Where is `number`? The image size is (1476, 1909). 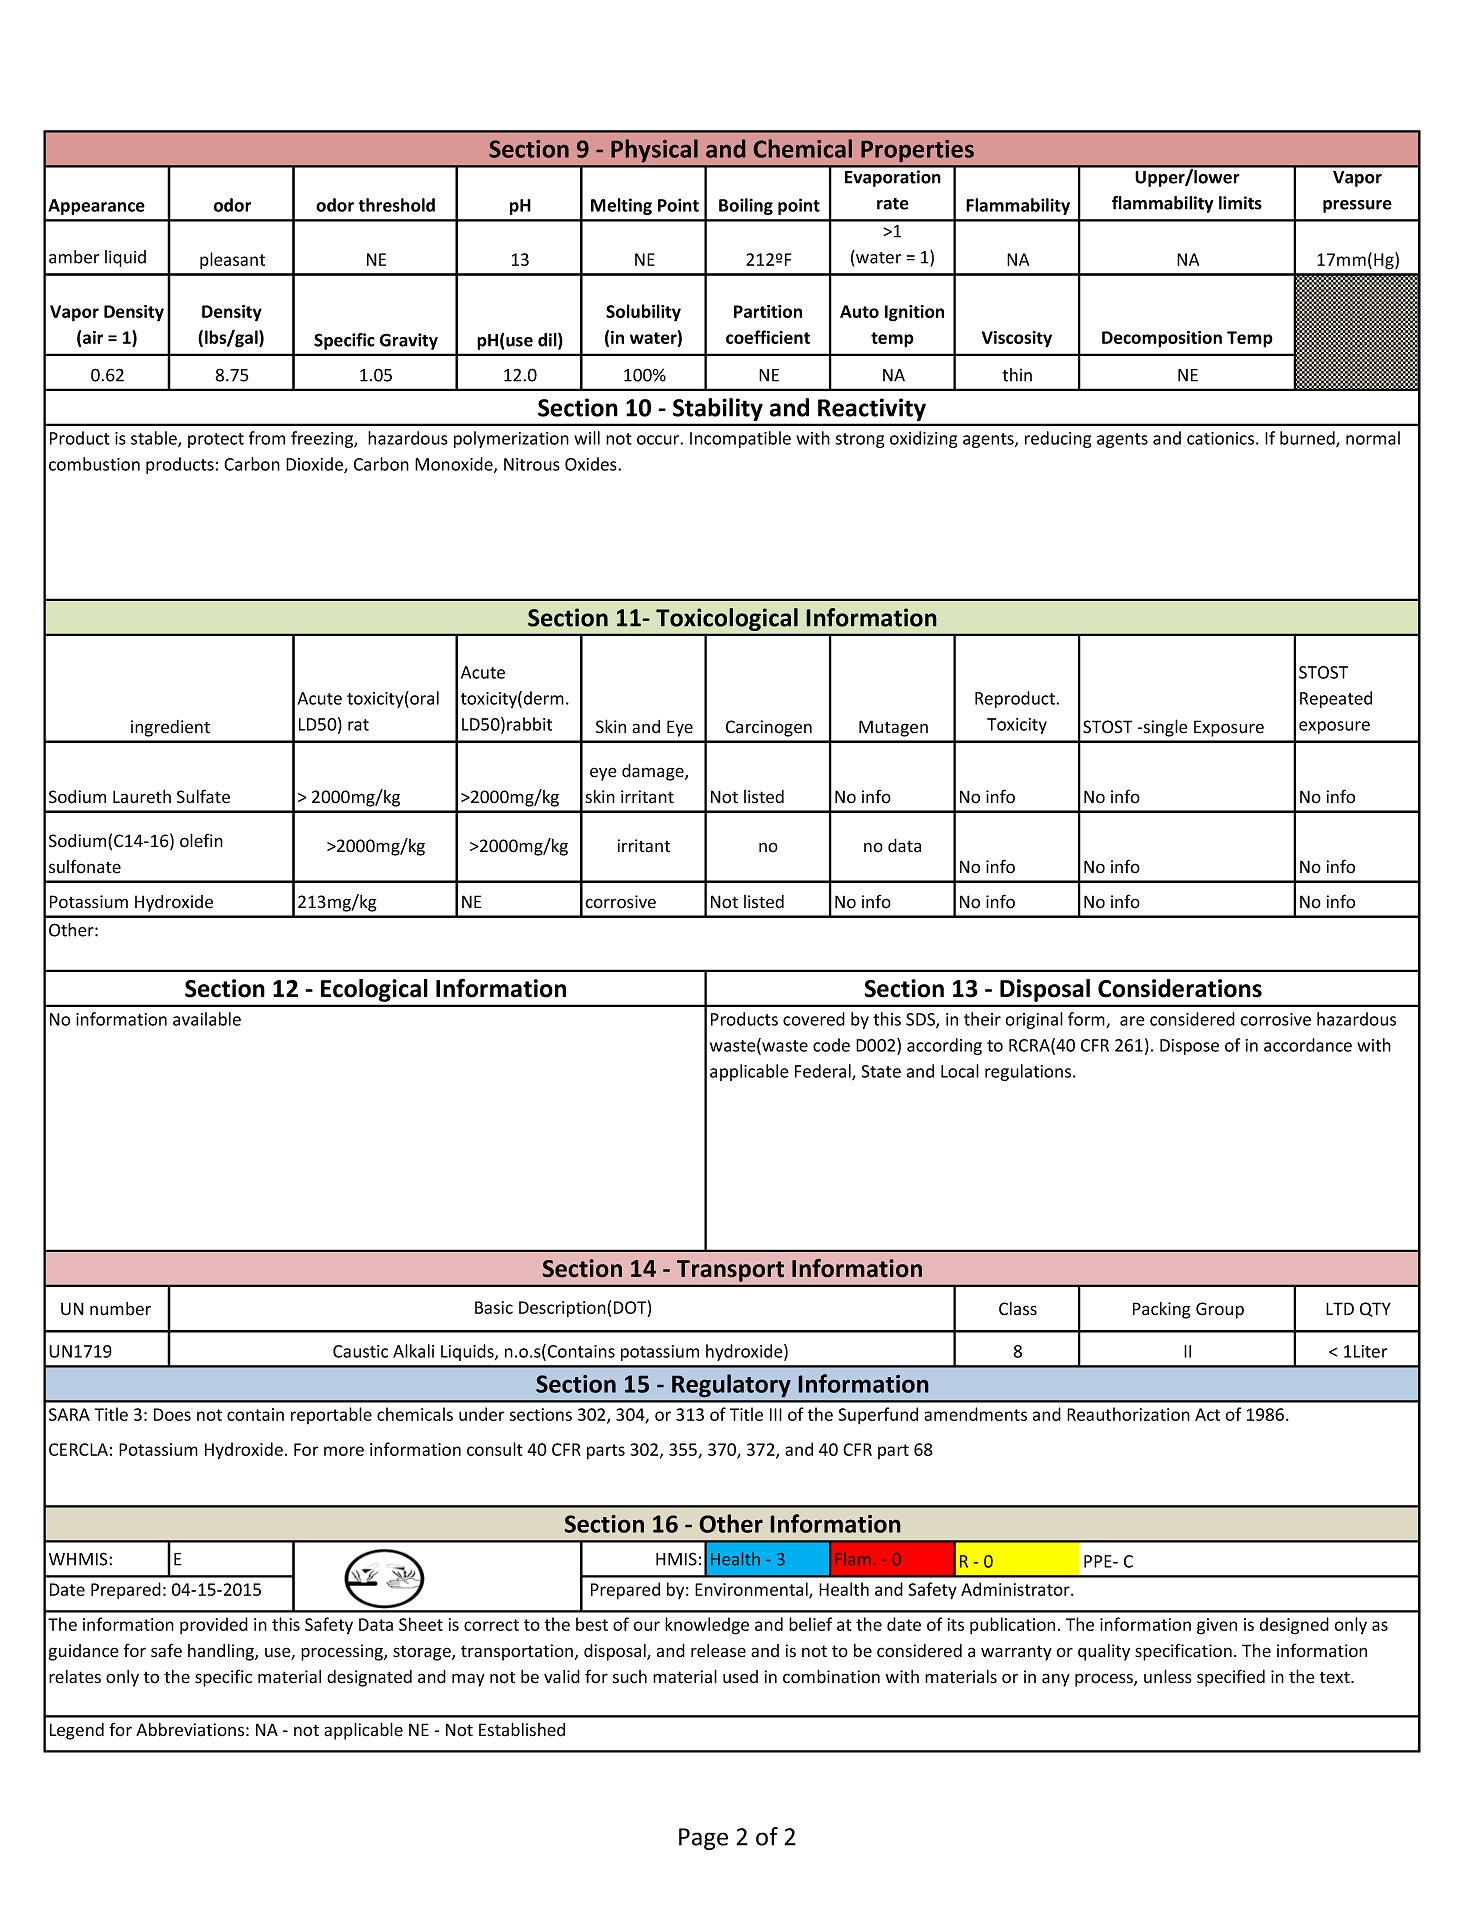
number is located at coordinates (120, 1309).
